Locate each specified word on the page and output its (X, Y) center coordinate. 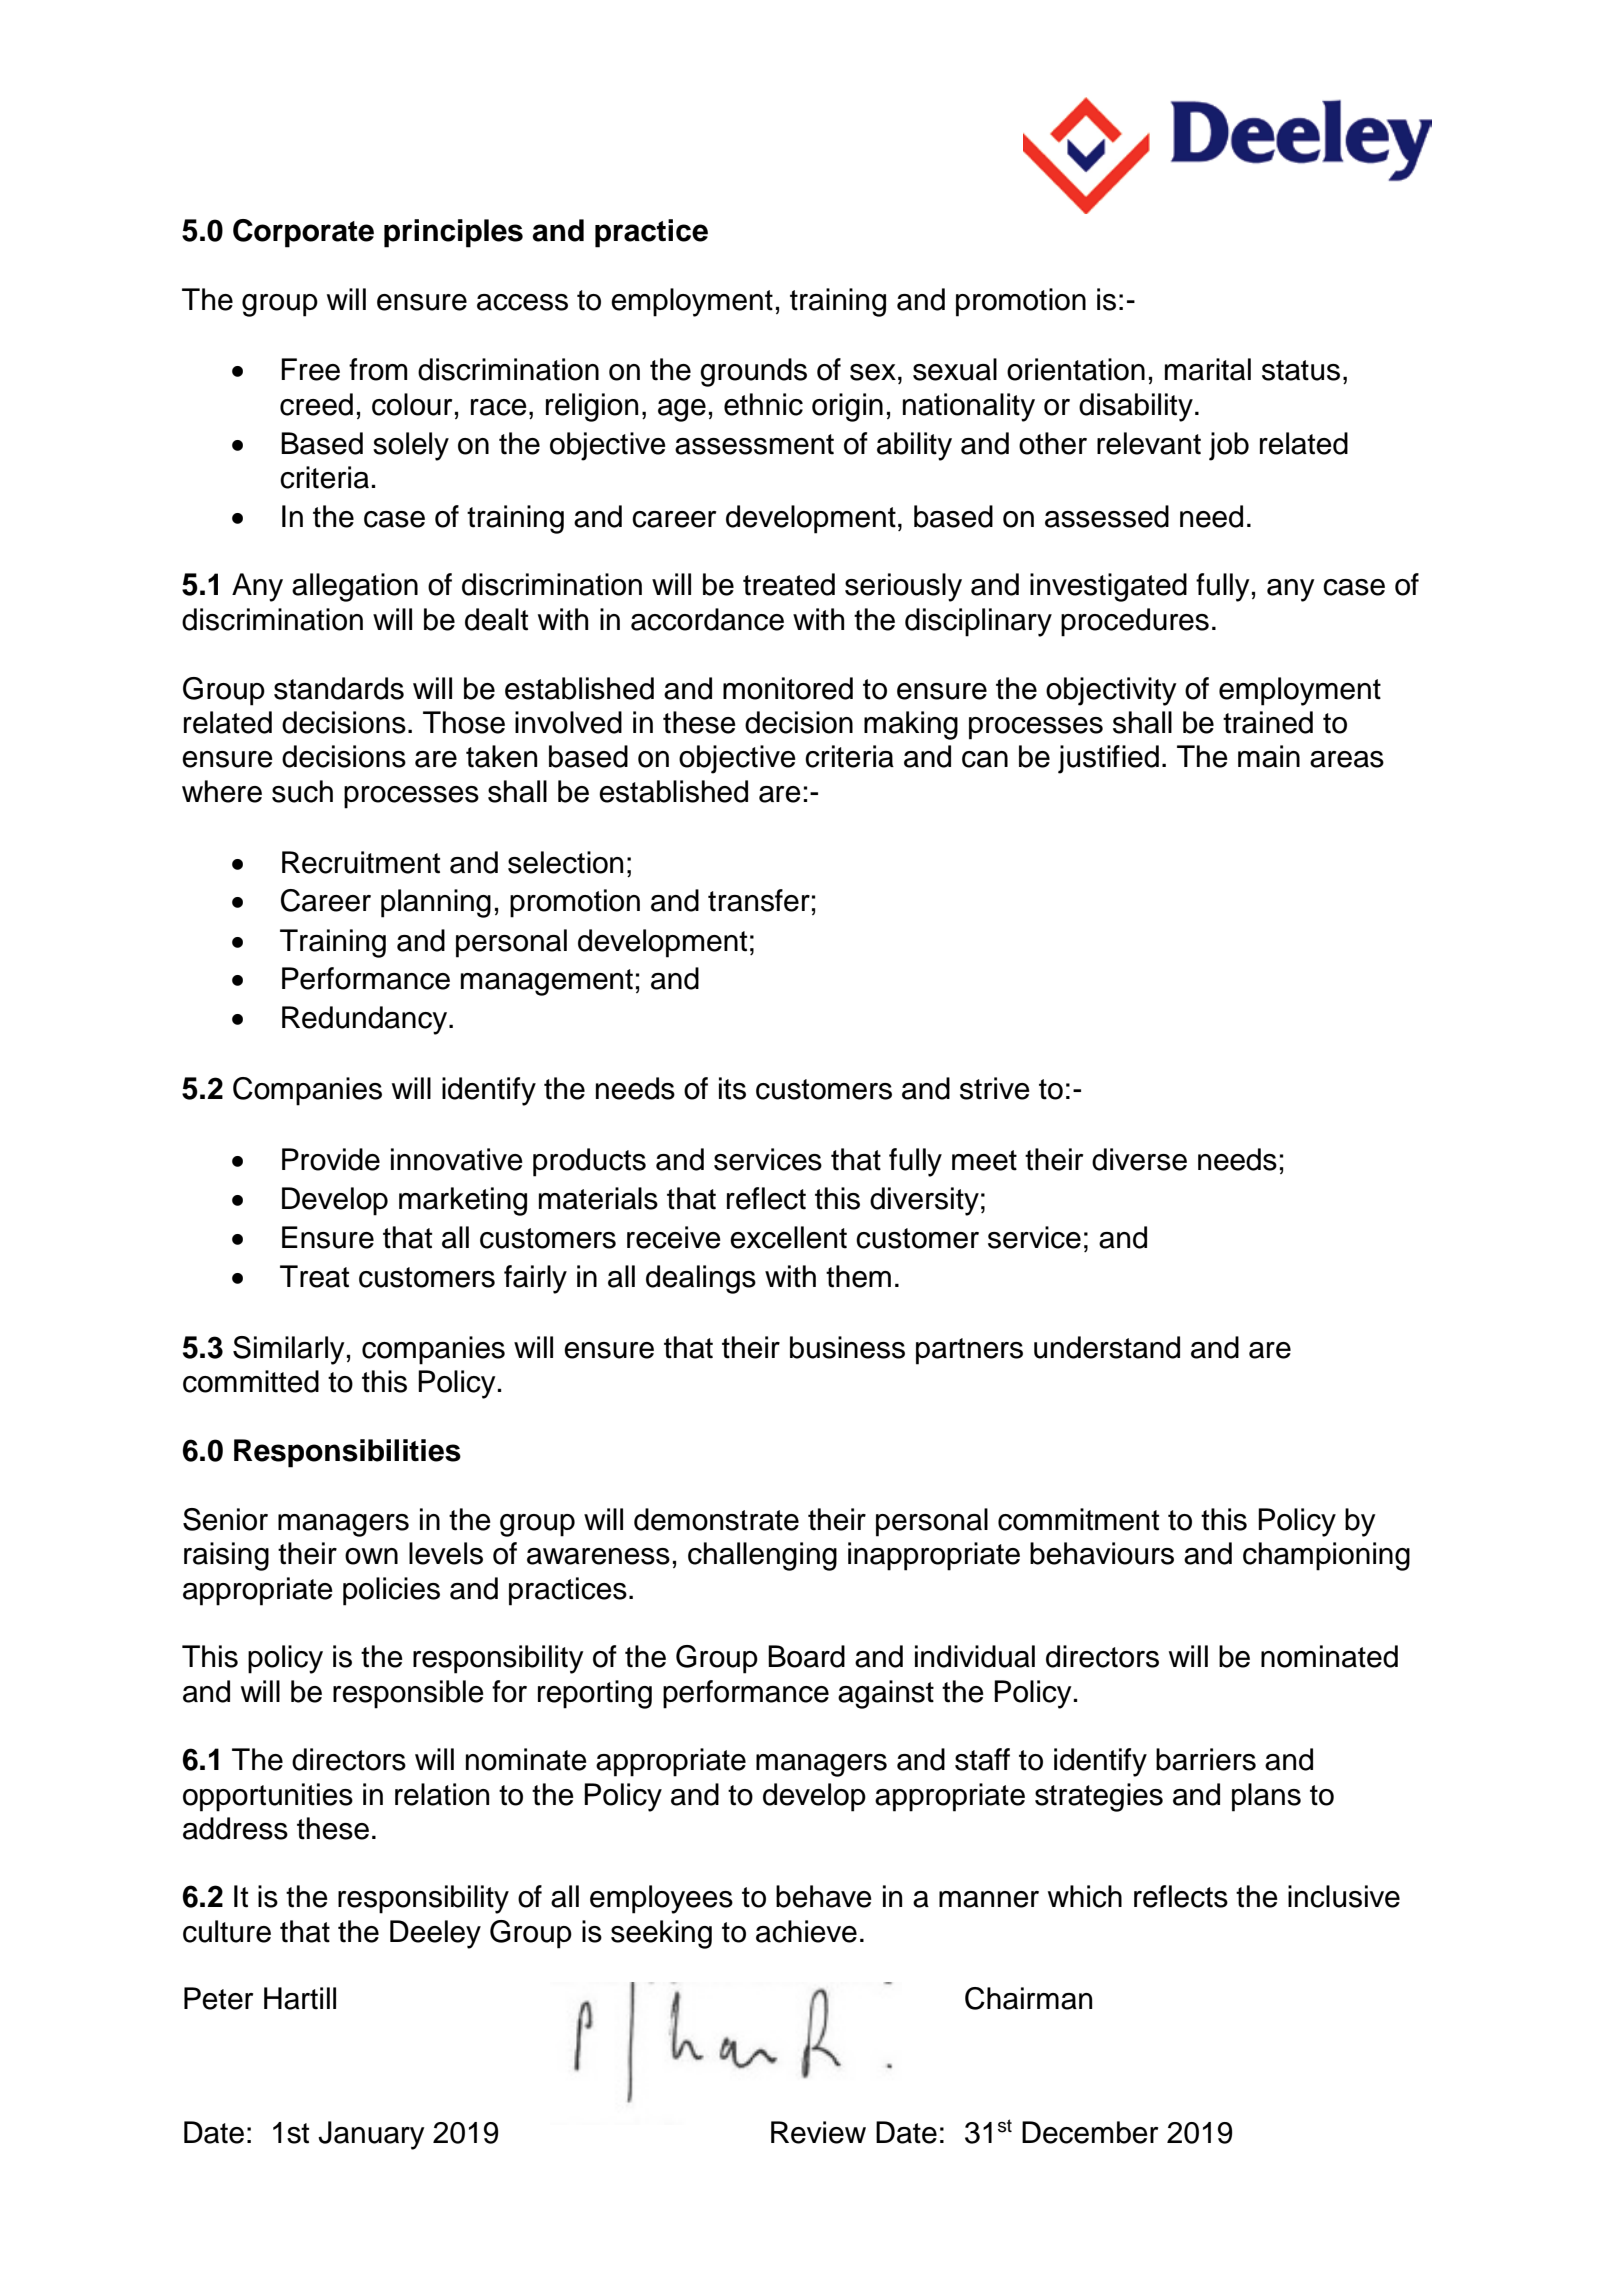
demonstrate (716, 1519)
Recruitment (361, 862)
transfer (759, 900)
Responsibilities (347, 1453)
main (1269, 756)
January (371, 2135)
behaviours (1102, 1553)
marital (1208, 369)
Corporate (303, 233)
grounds (753, 372)
